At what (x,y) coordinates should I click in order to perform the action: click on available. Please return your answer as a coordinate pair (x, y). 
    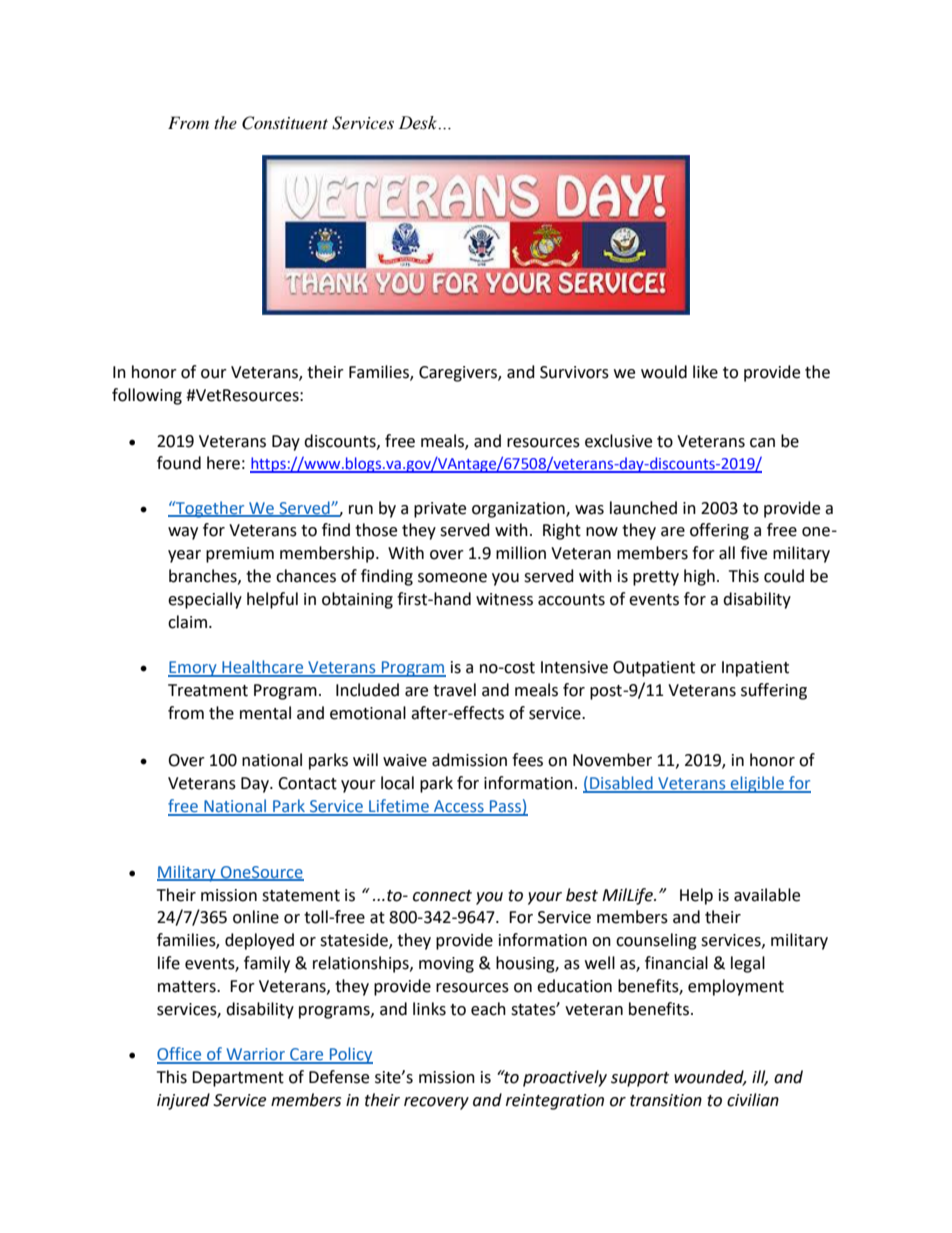
    Looking at the image, I should click on (767, 895).
